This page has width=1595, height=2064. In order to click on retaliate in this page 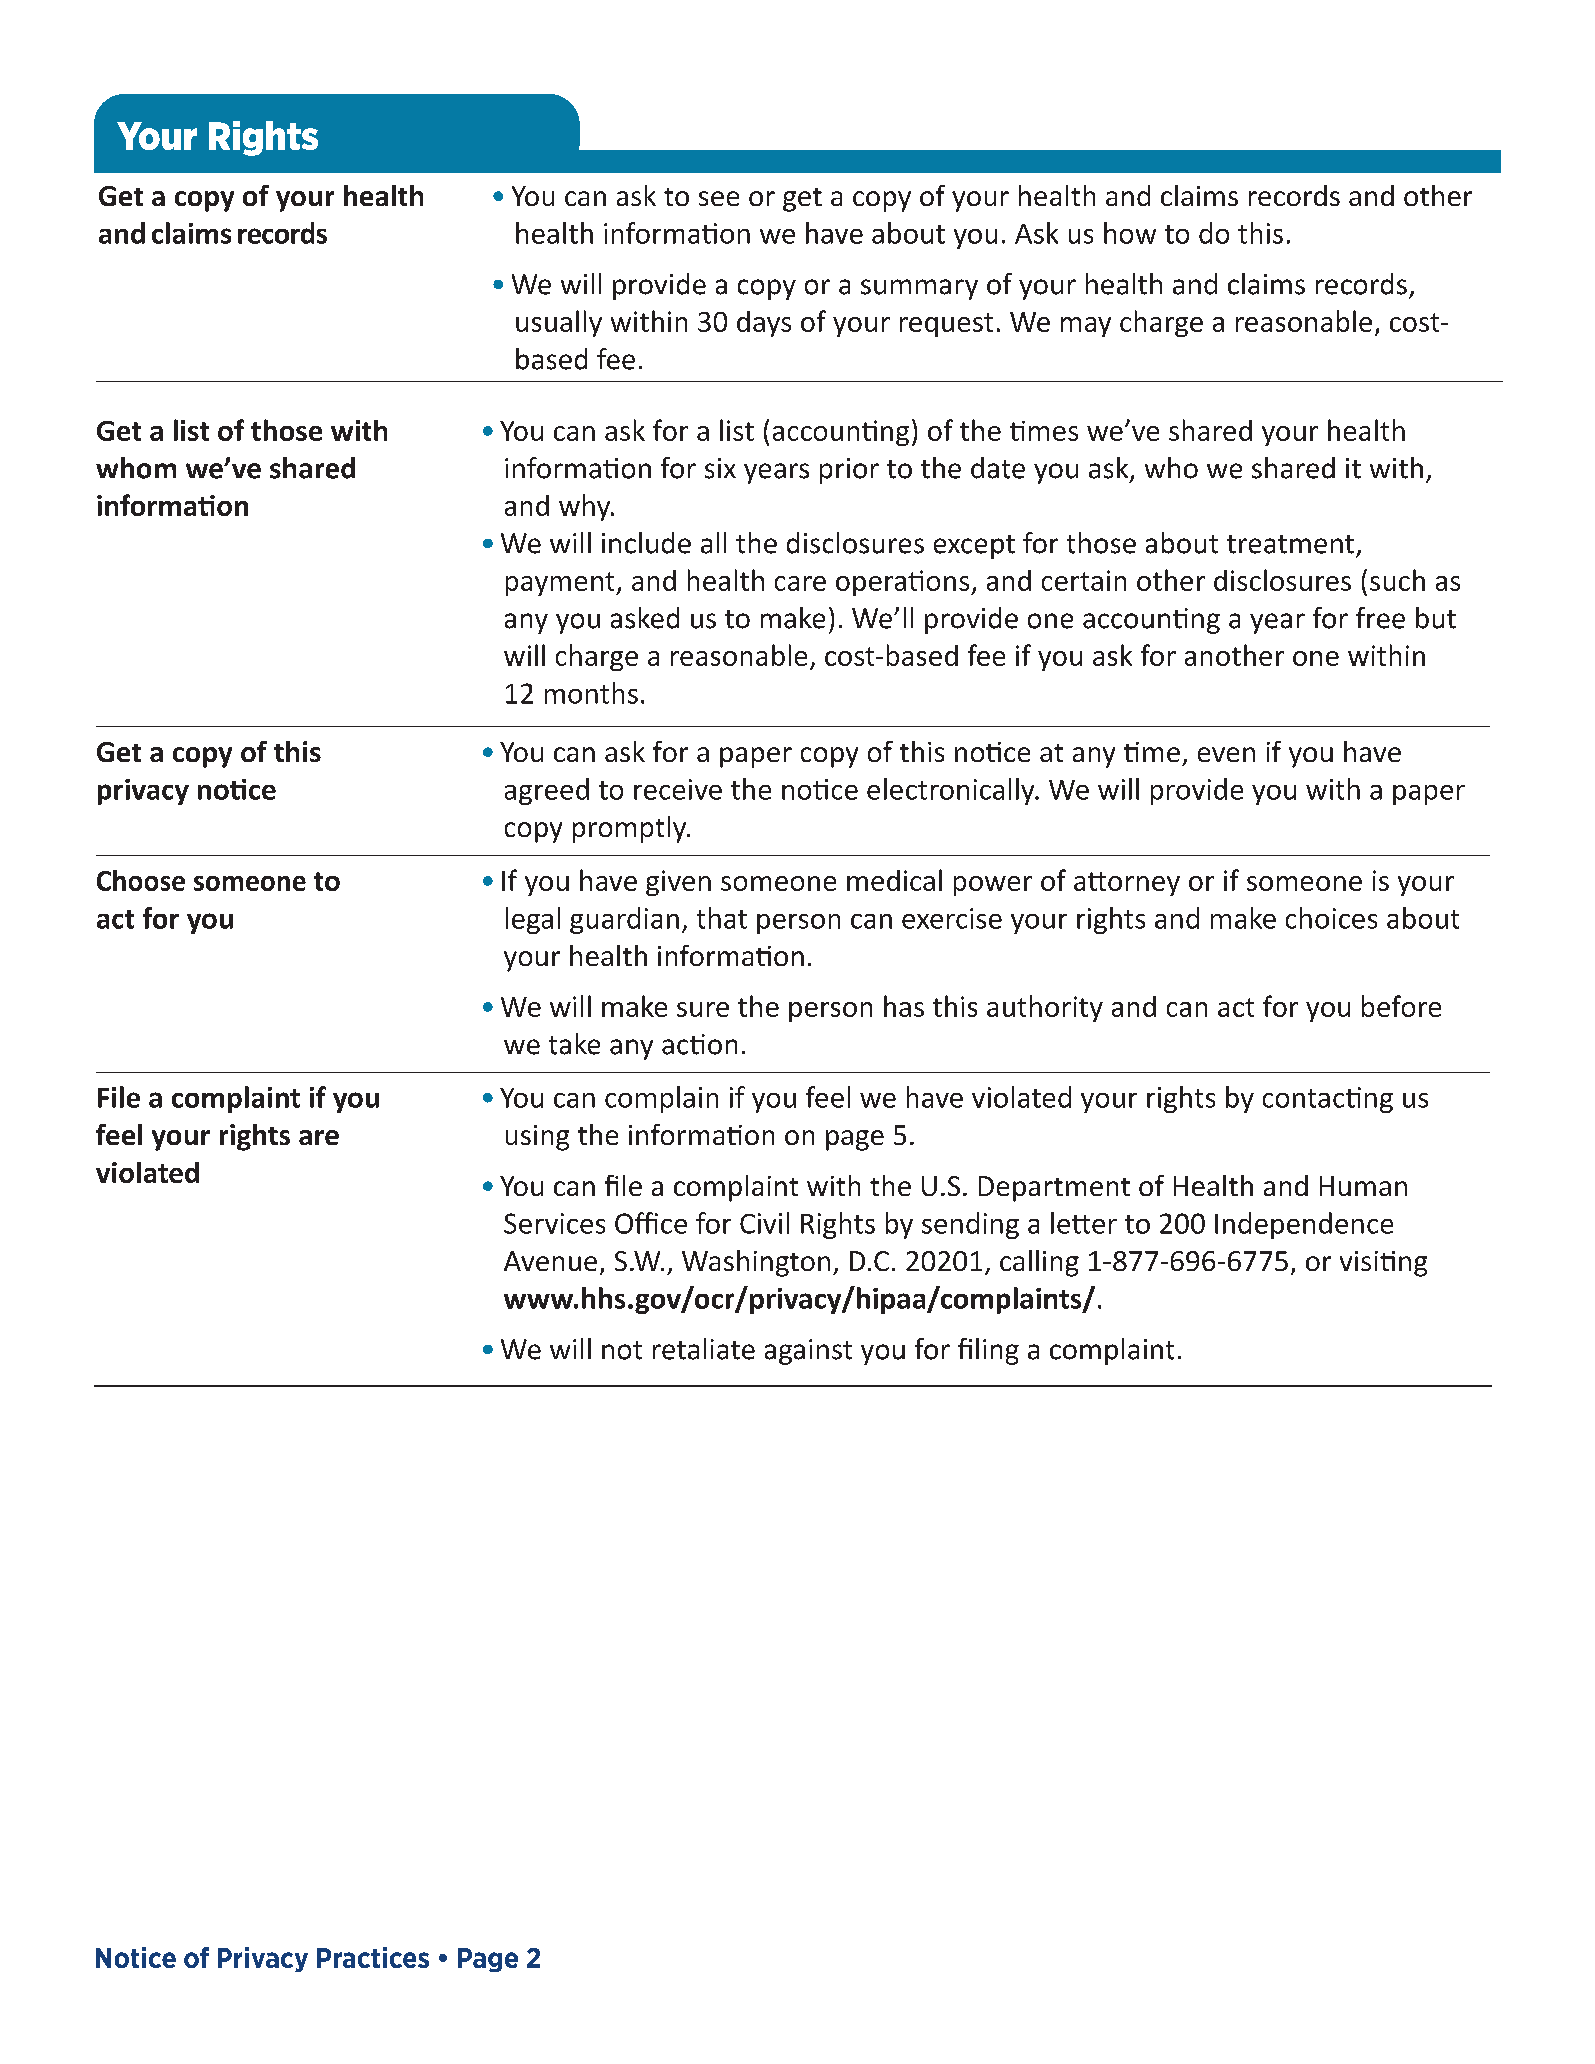, I will do `click(704, 1349)`.
